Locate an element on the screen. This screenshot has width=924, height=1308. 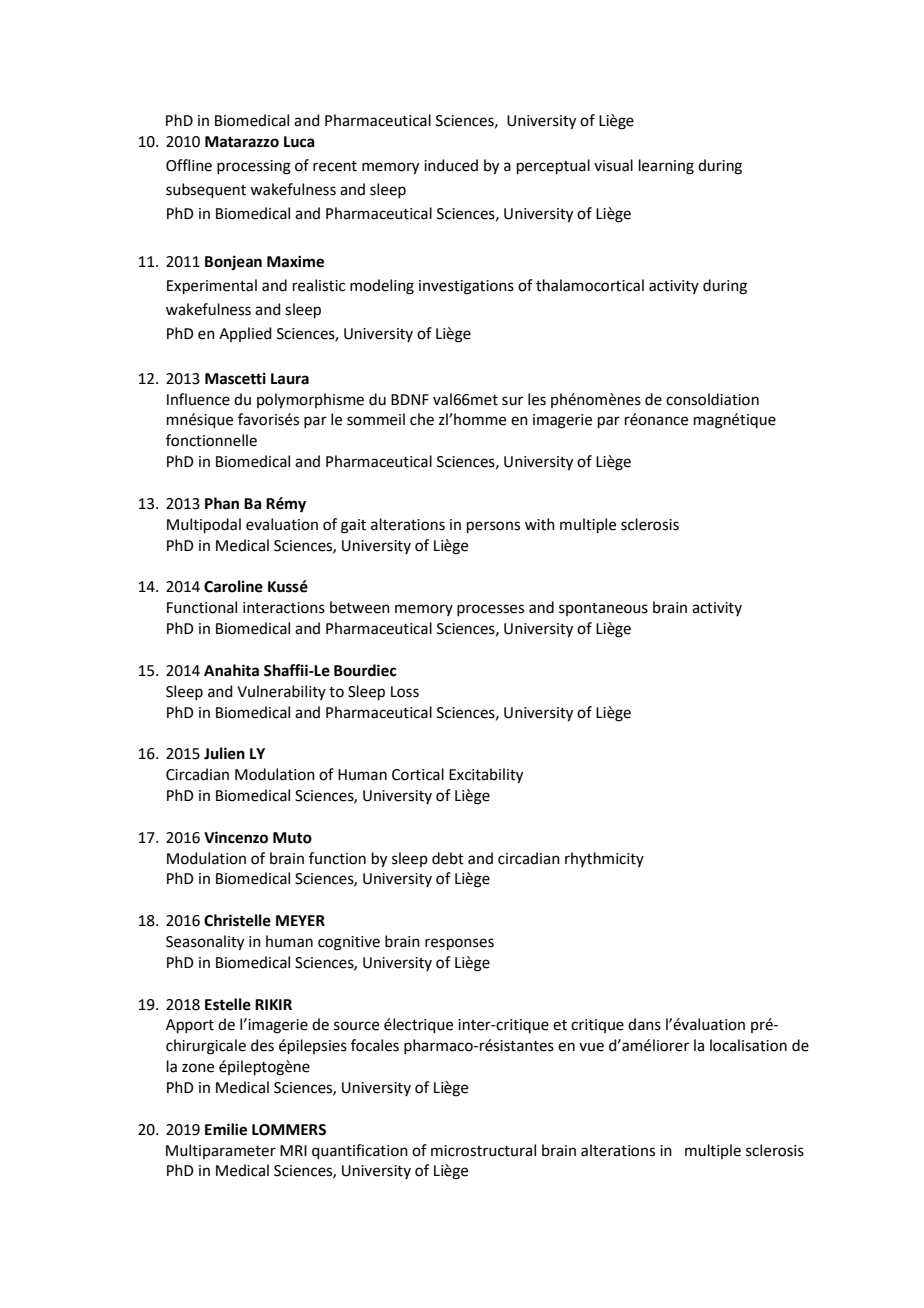
learning is located at coordinates (666, 167).
